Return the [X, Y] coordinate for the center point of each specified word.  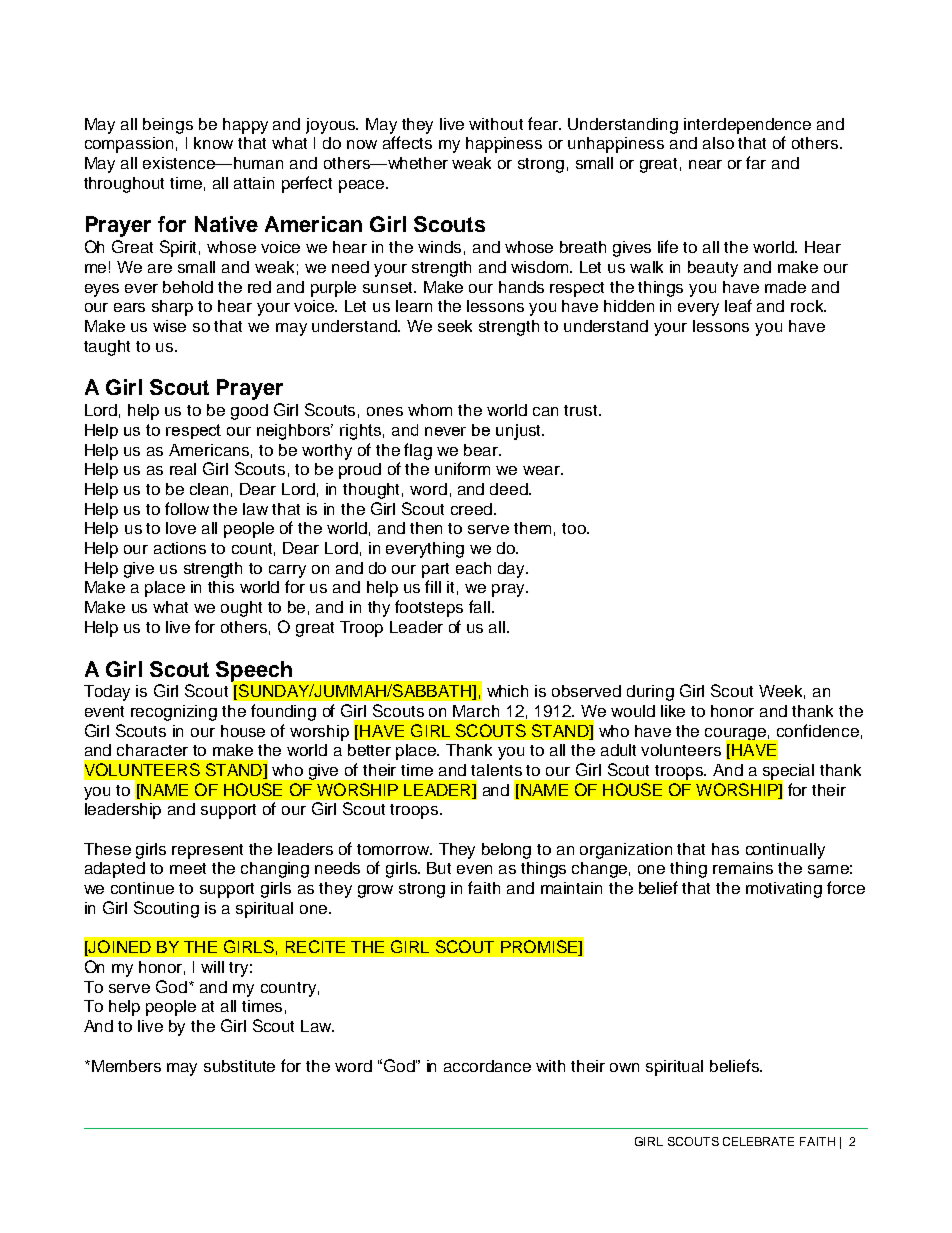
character [152, 750]
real [183, 469]
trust [582, 410]
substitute [239, 1066]
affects [407, 142]
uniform [462, 468]
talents [496, 770]
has [725, 849]
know [213, 143]
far [756, 162]
